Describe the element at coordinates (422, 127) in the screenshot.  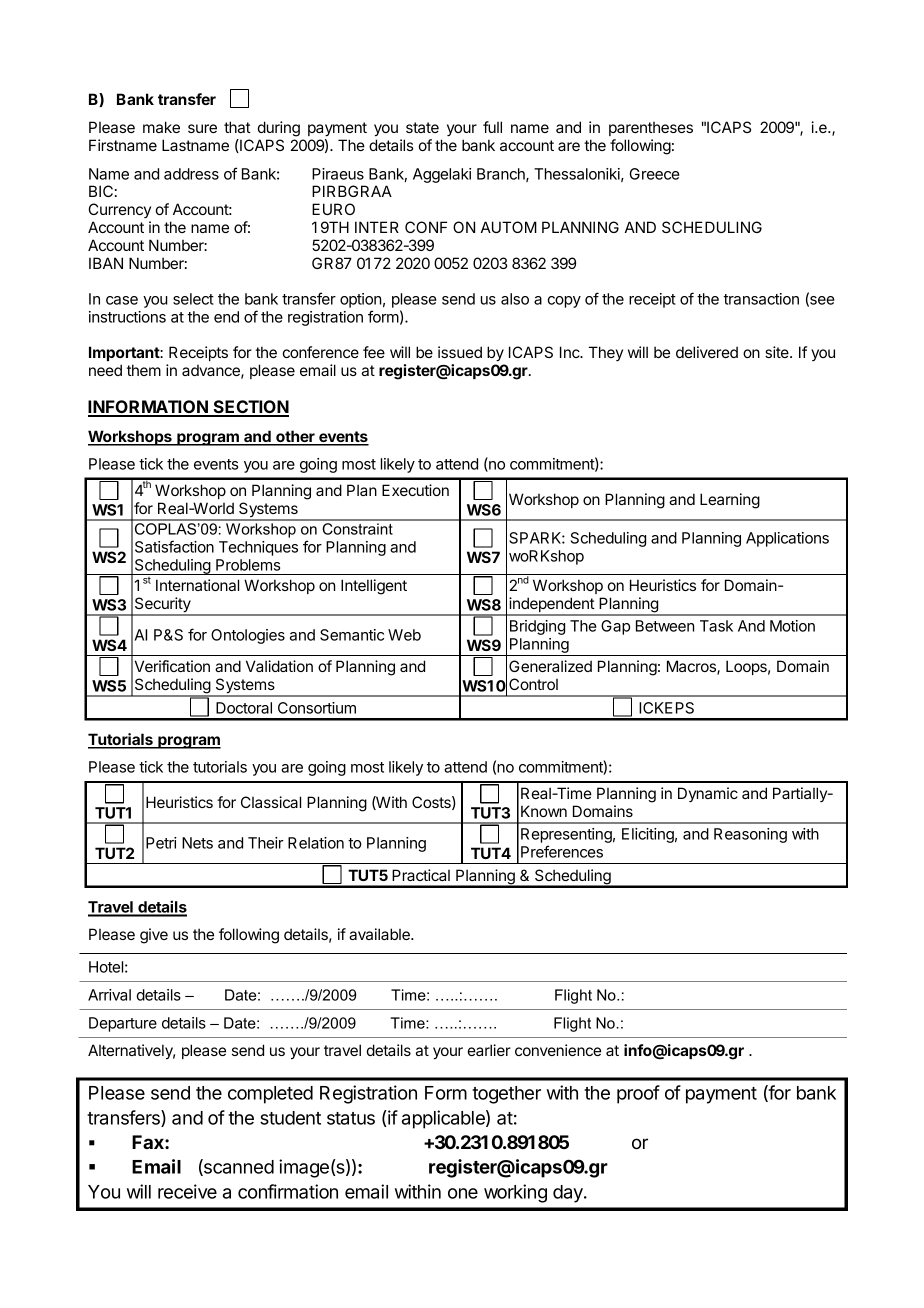
I see `state` at that location.
